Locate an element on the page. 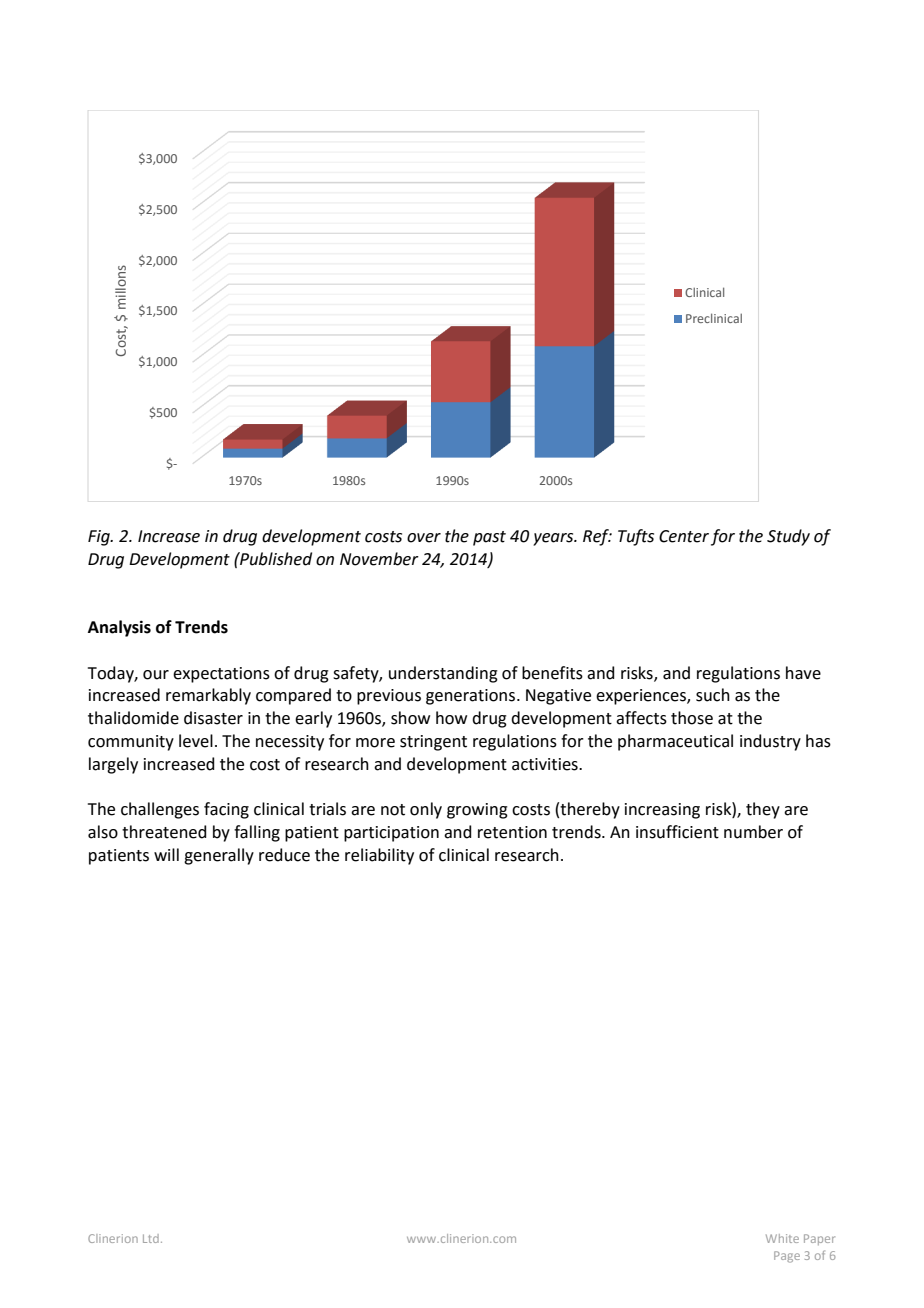  Center is located at coordinates (684, 536).
